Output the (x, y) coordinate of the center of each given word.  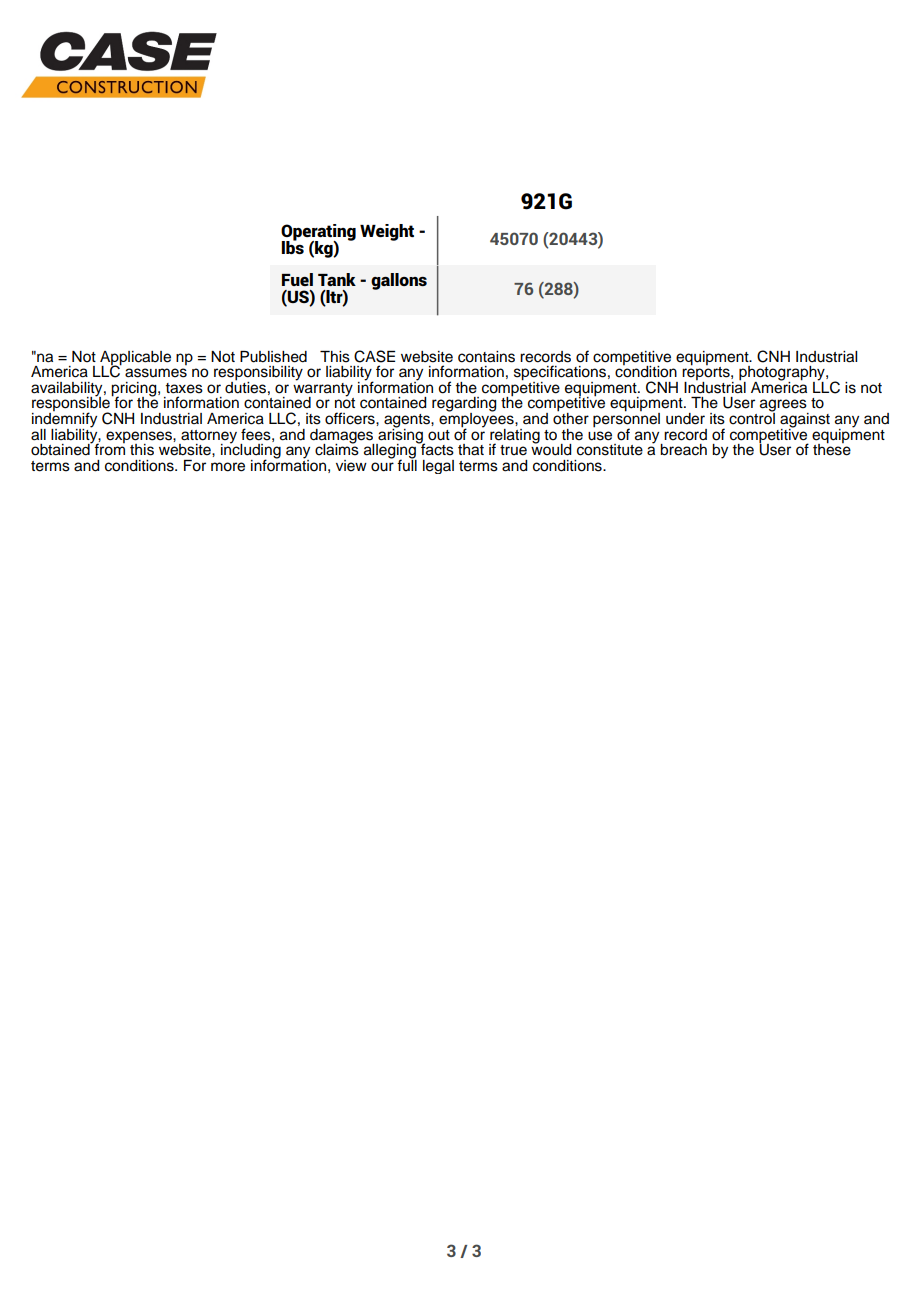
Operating (318, 233)
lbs (292, 246)
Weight (387, 232)
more (228, 467)
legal (438, 467)
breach (683, 450)
